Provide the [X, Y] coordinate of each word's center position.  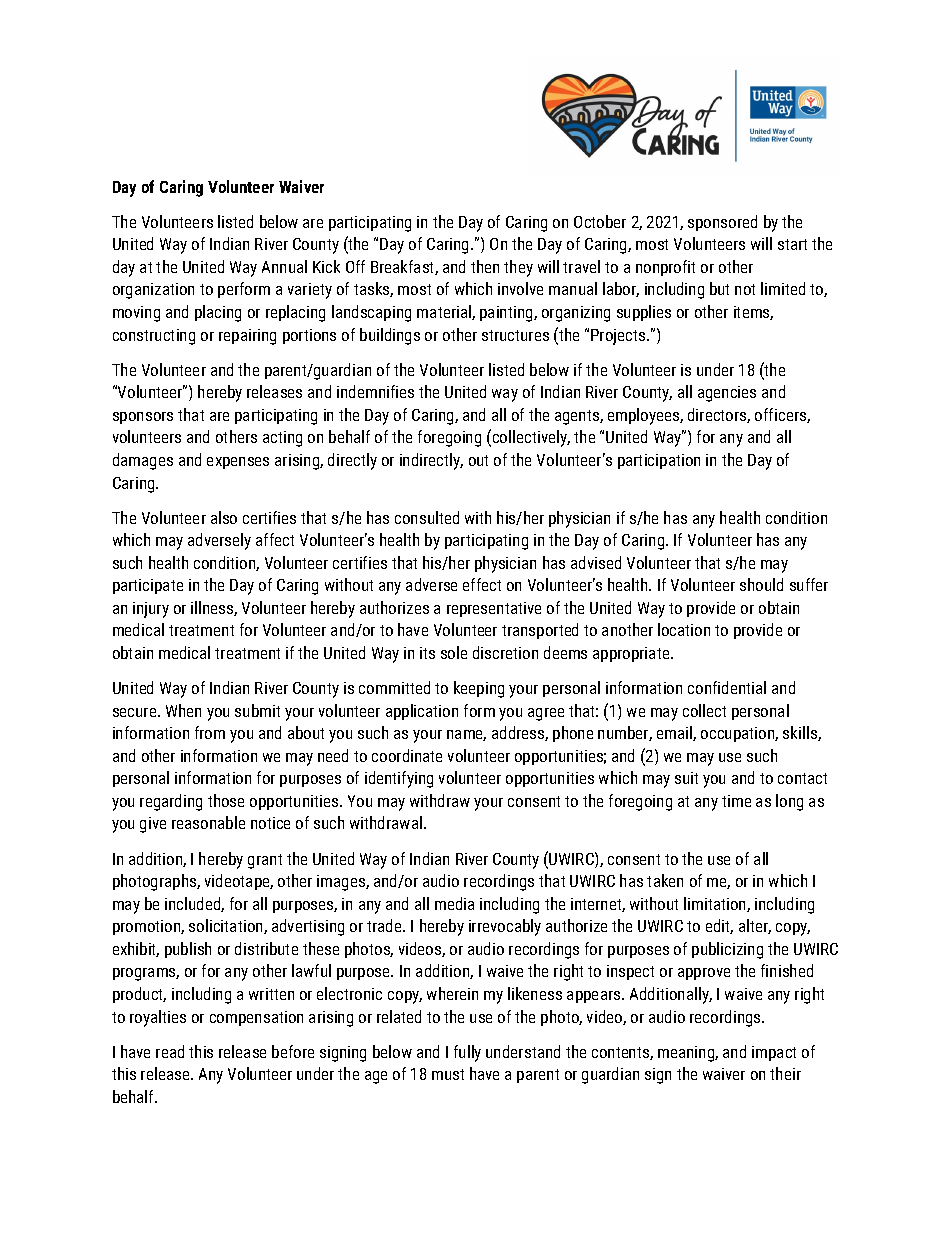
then [485, 266]
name [466, 735]
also [224, 517]
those [226, 800]
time [736, 801]
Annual [284, 266]
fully [467, 1053]
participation [659, 461]
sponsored [722, 223]
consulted [427, 517]
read [170, 1051]
